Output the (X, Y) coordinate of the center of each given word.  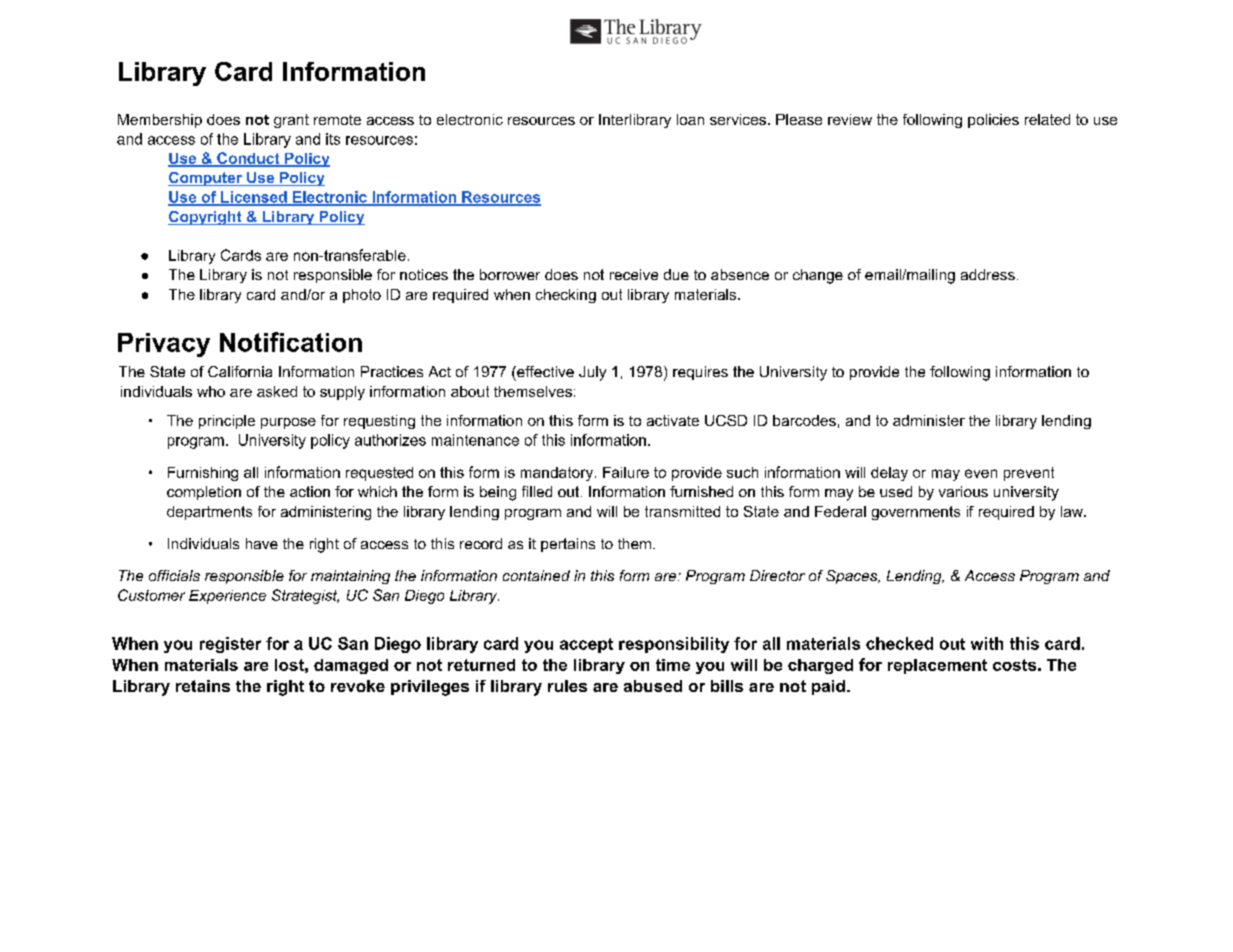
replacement (937, 666)
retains (203, 686)
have (262, 543)
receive (634, 274)
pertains (568, 545)
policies (993, 121)
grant (291, 121)
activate (673, 420)
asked (277, 391)
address (988, 274)
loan (690, 119)
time (673, 665)
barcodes (804, 420)
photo (362, 296)
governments (916, 513)
